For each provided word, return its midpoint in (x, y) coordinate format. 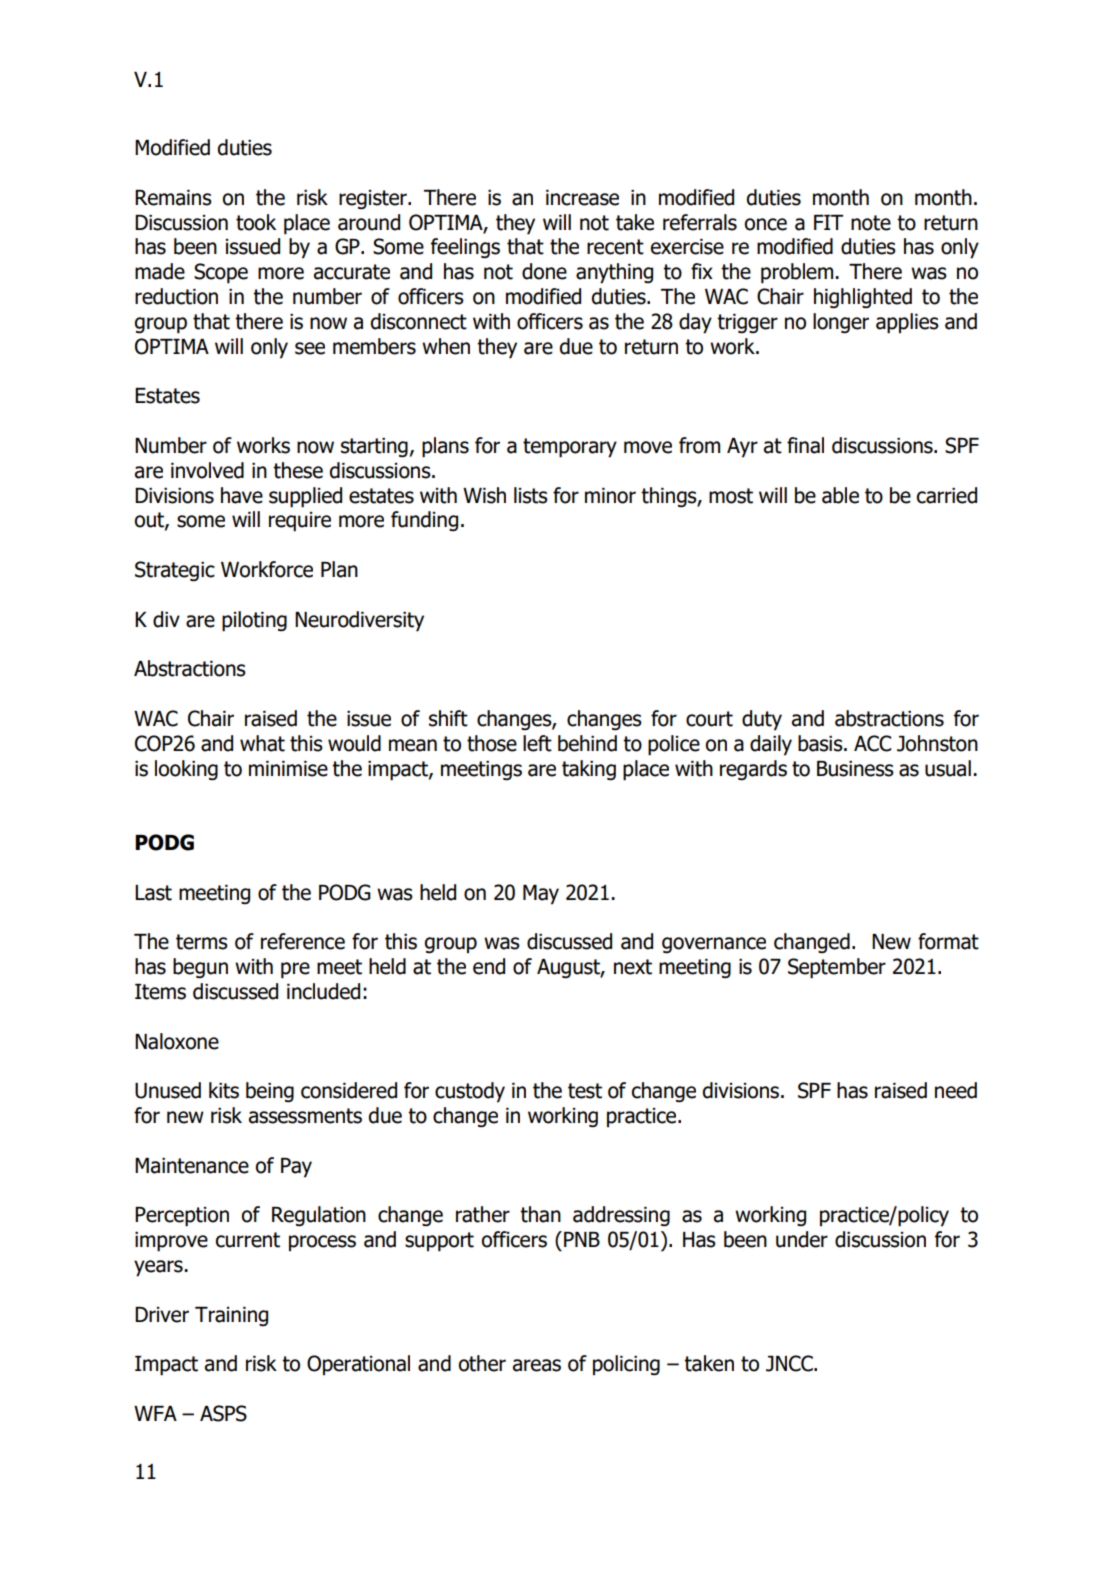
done (544, 271)
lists (531, 495)
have (242, 495)
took (256, 222)
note (871, 223)
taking (589, 770)
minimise (288, 769)
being (270, 1092)
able (840, 495)
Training (231, 1316)
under (802, 1239)
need (956, 1090)
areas (537, 1365)
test (585, 1091)
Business (855, 769)
